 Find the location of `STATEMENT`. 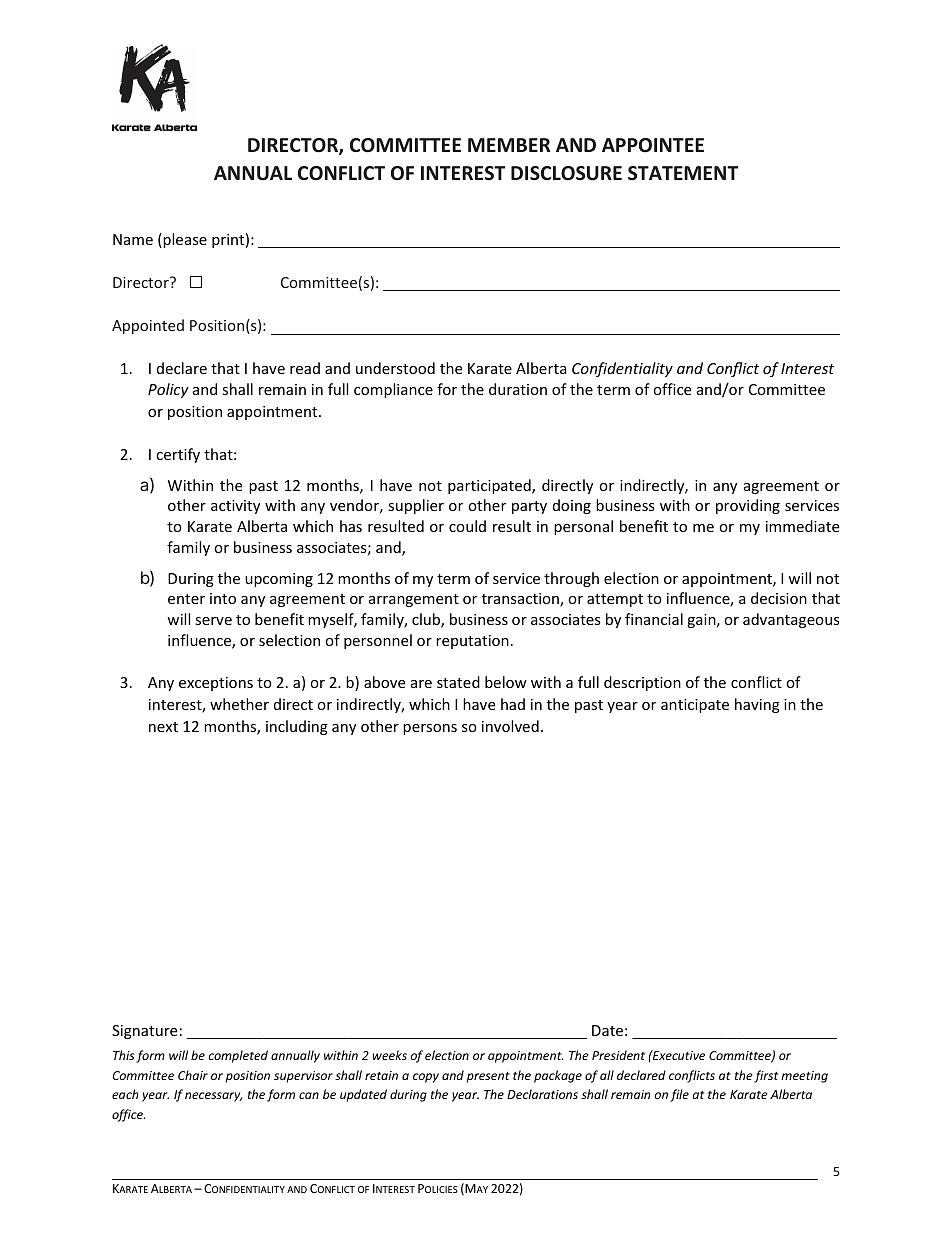

STATEMENT is located at coordinates (683, 173).
